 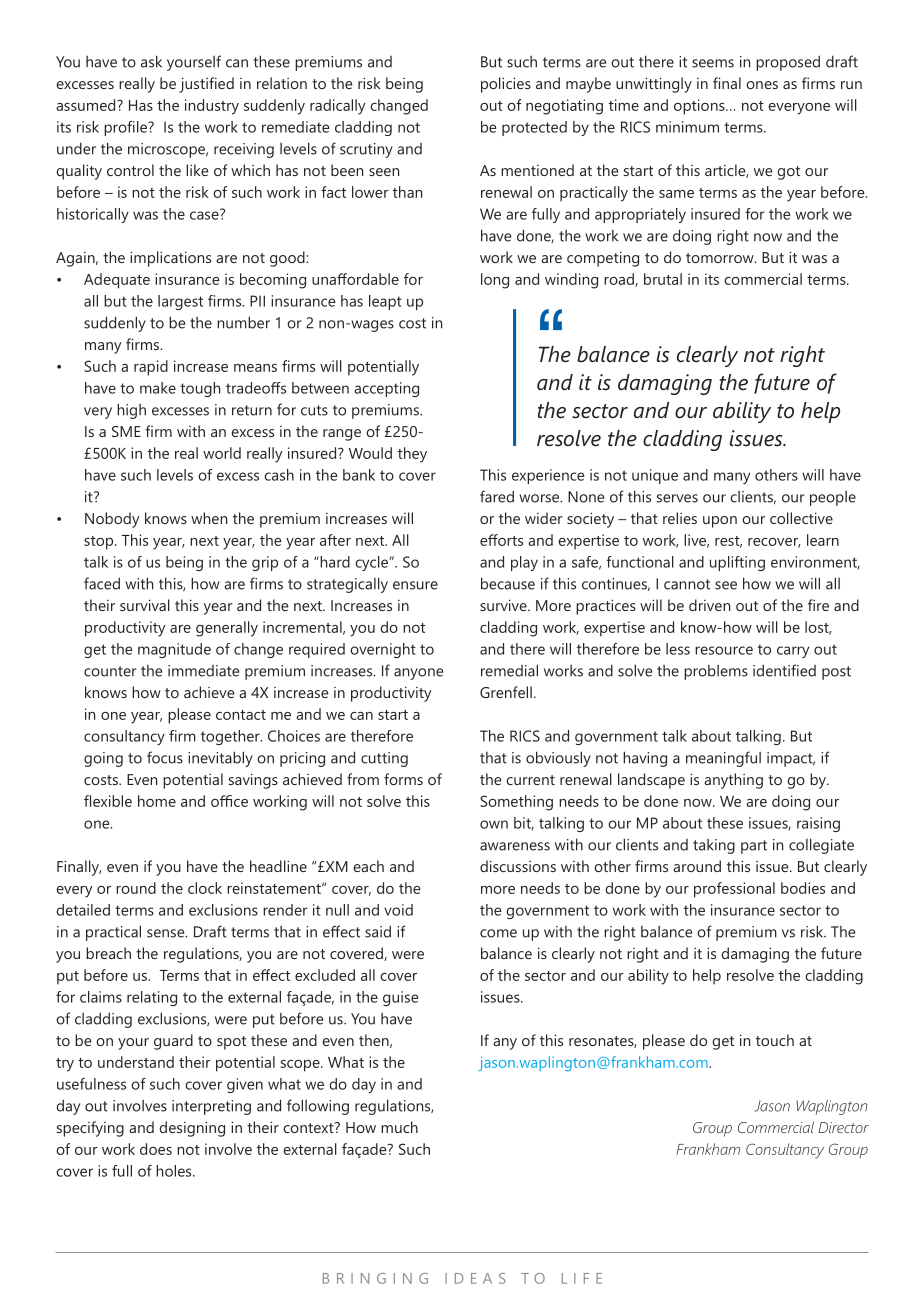 I want to click on IDEAS, so click(x=475, y=1278).
